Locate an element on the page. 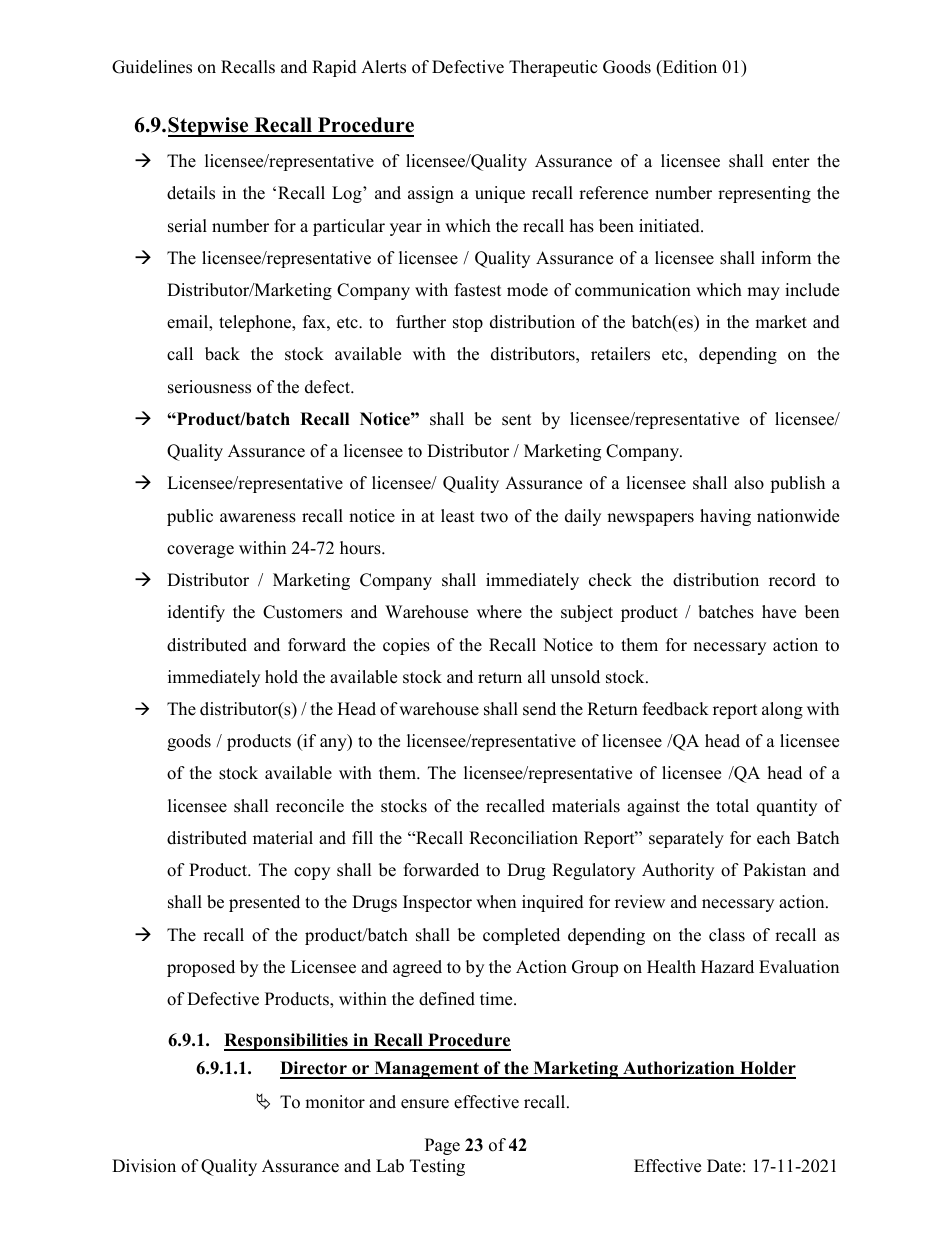 This image has height=1233, width=952. have is located at coordinates (779, 612).
